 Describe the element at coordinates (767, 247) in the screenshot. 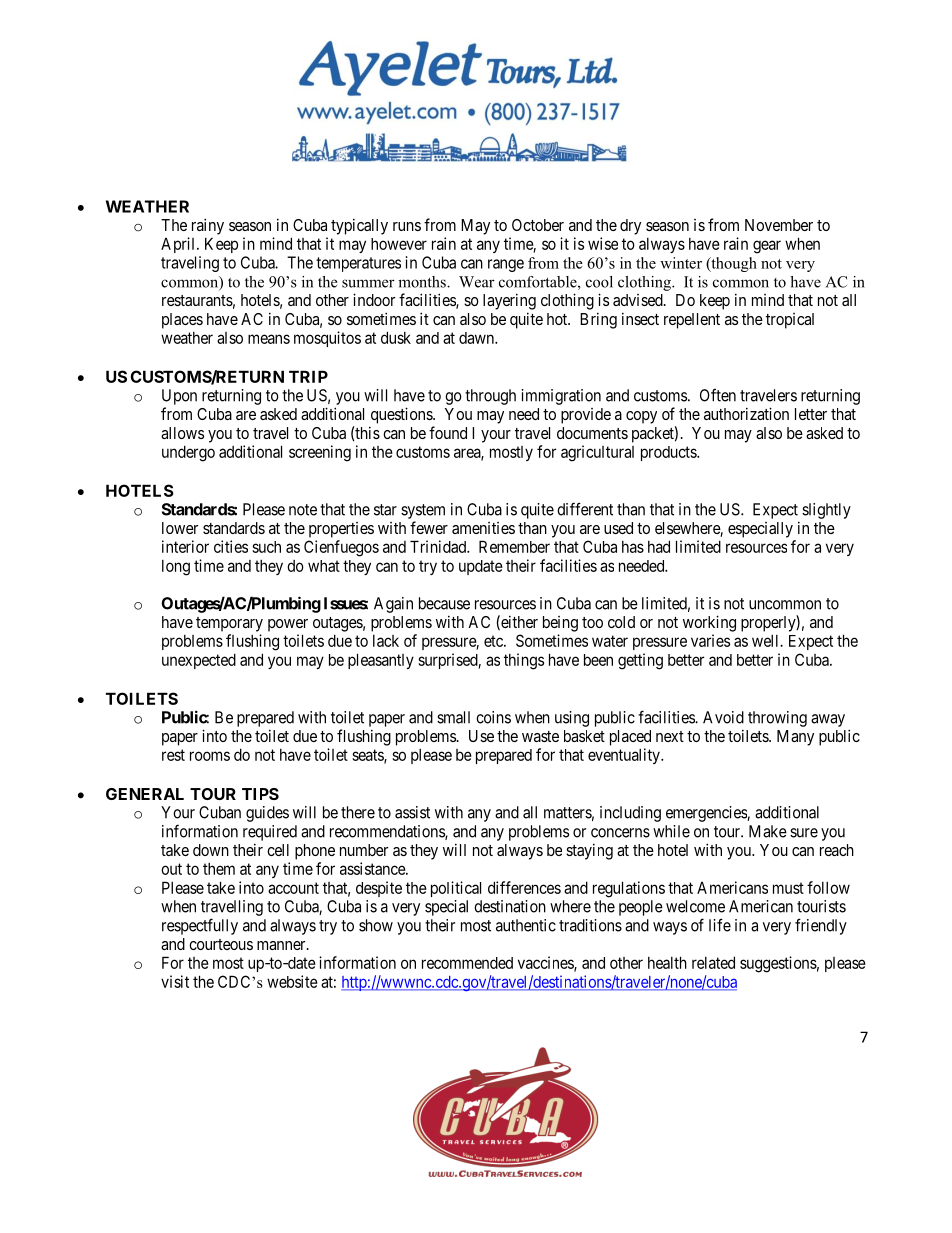

I see `gear` at that location.
